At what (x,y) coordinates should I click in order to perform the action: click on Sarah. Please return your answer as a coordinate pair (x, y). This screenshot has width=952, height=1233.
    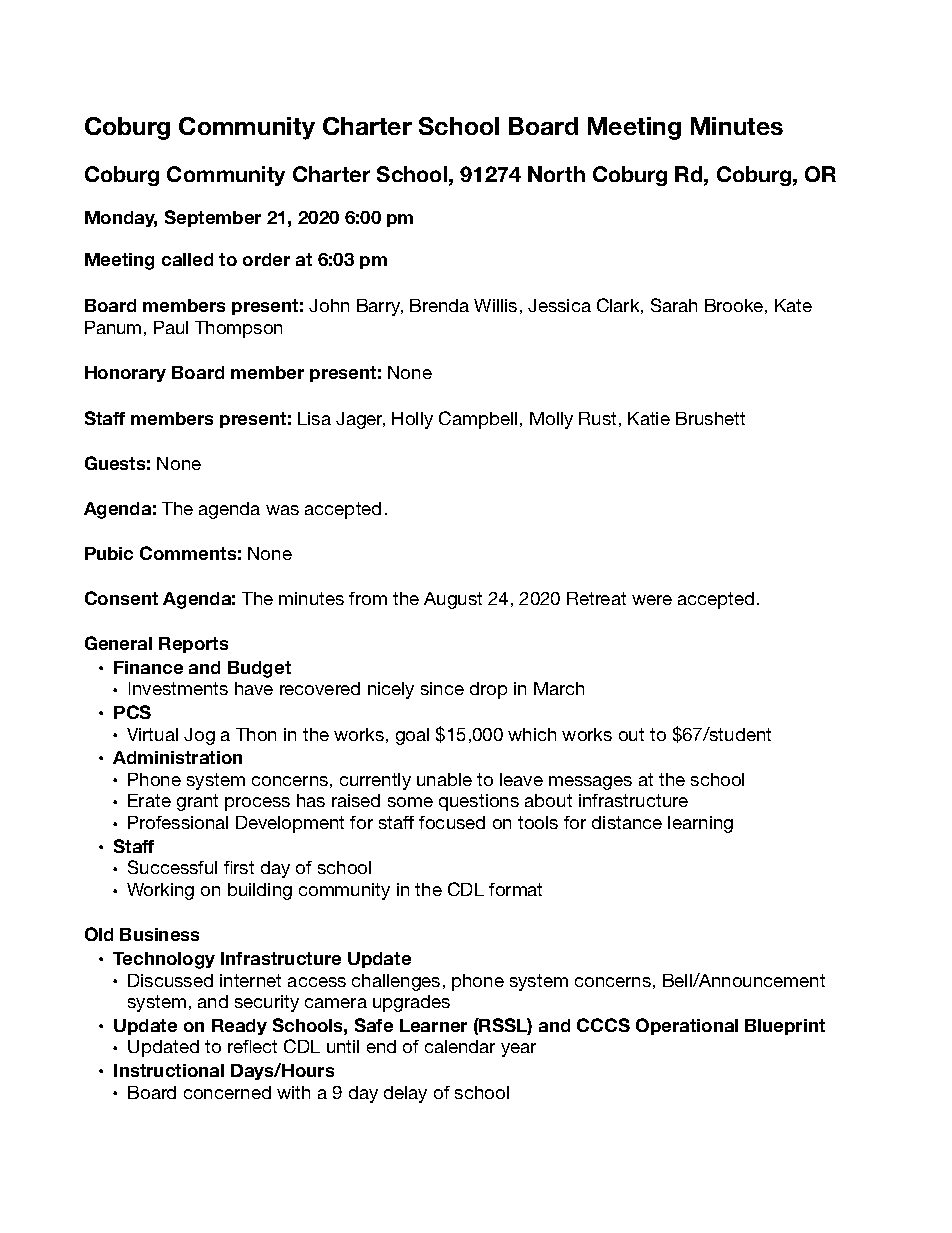
    Looking at the image, I should click on (674, 305).
